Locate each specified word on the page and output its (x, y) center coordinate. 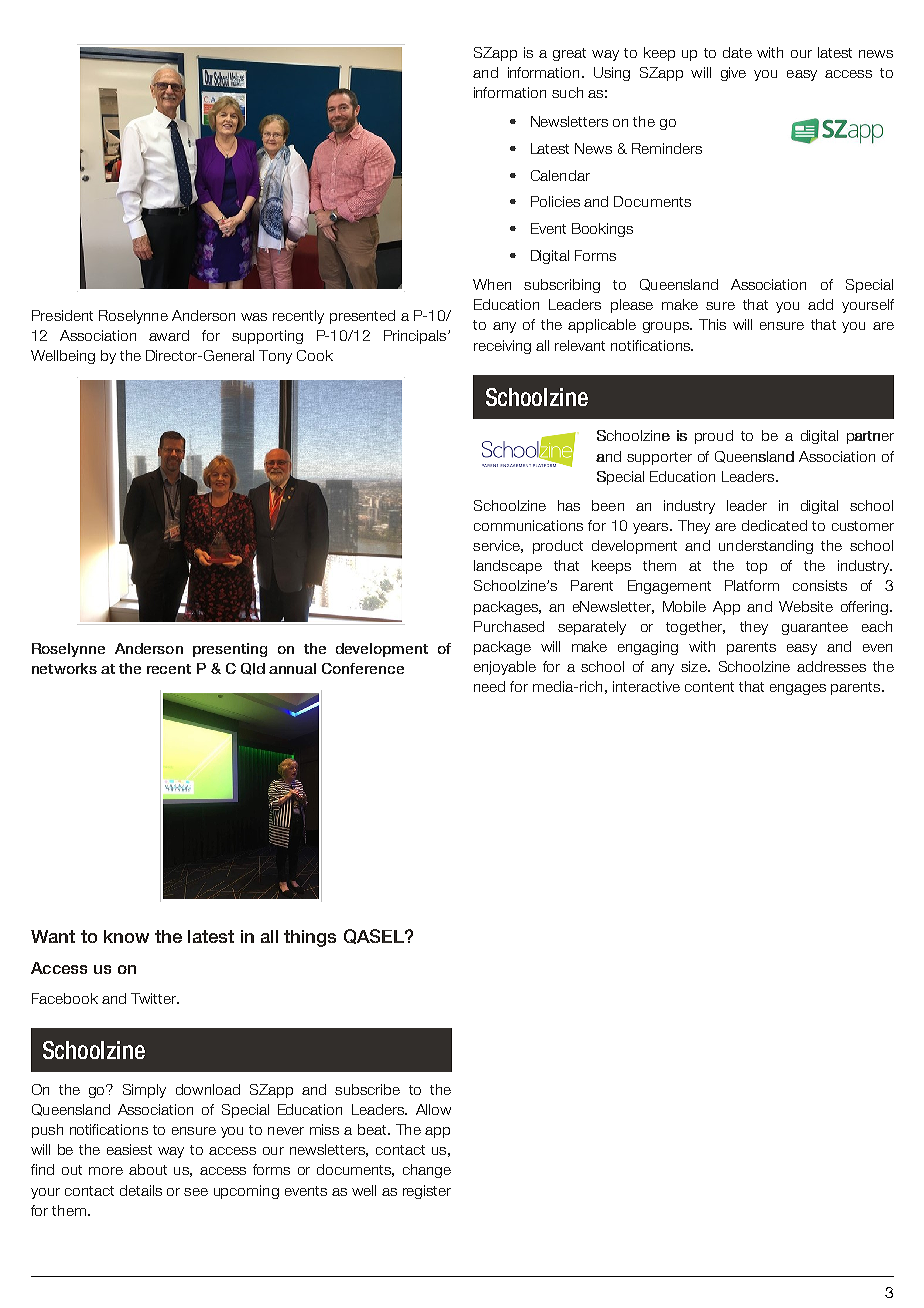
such (567, 92)
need (489, 686)
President (62, 315)
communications (528, 525)
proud (714, 437)
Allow (433, 1109)
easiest (129, 1149)
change (427, 1171)
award (169, 335)
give (733, 74)
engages (798, 689)
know (126, 936)
